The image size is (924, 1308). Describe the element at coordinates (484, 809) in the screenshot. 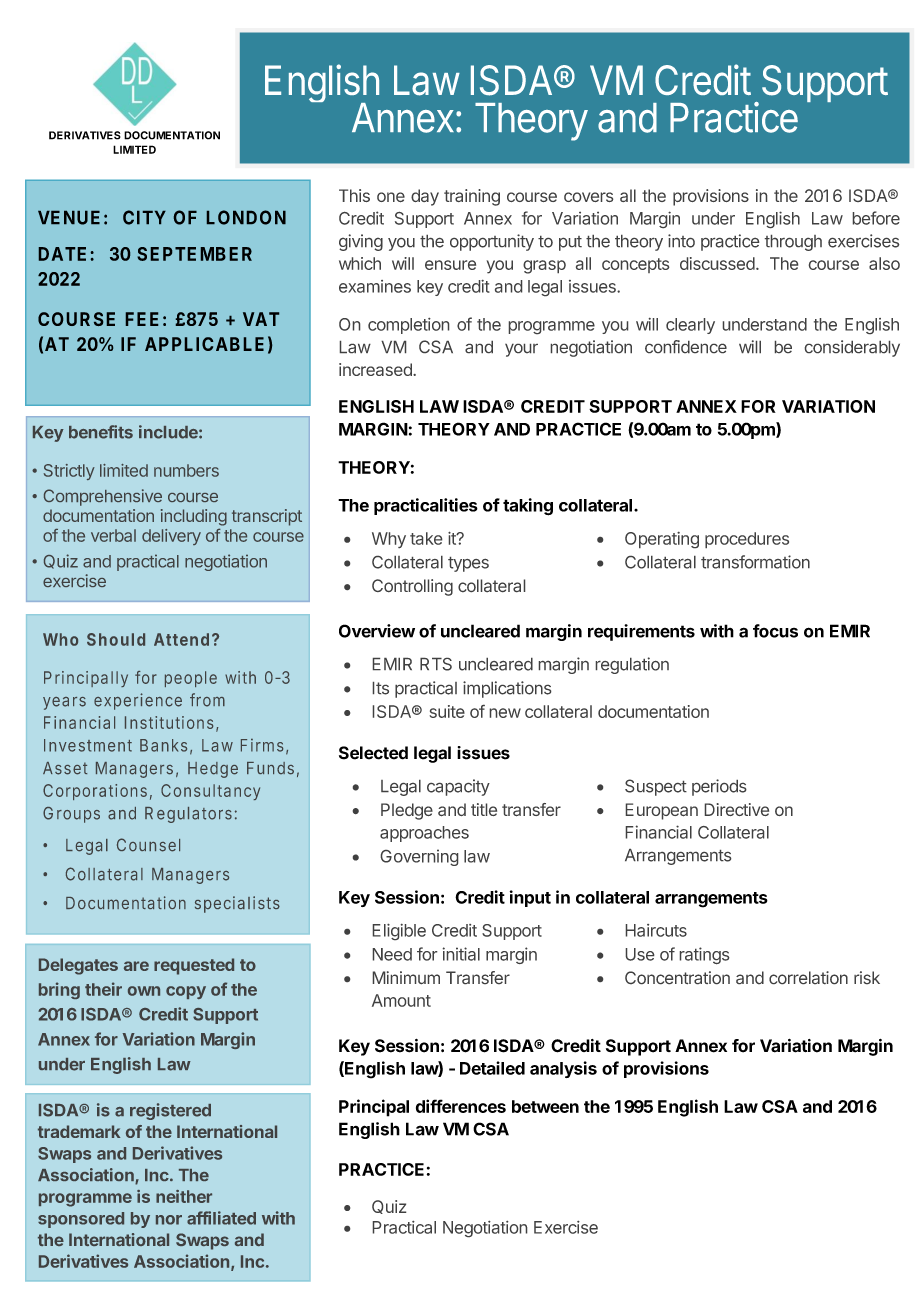

I see `title` at that location.
